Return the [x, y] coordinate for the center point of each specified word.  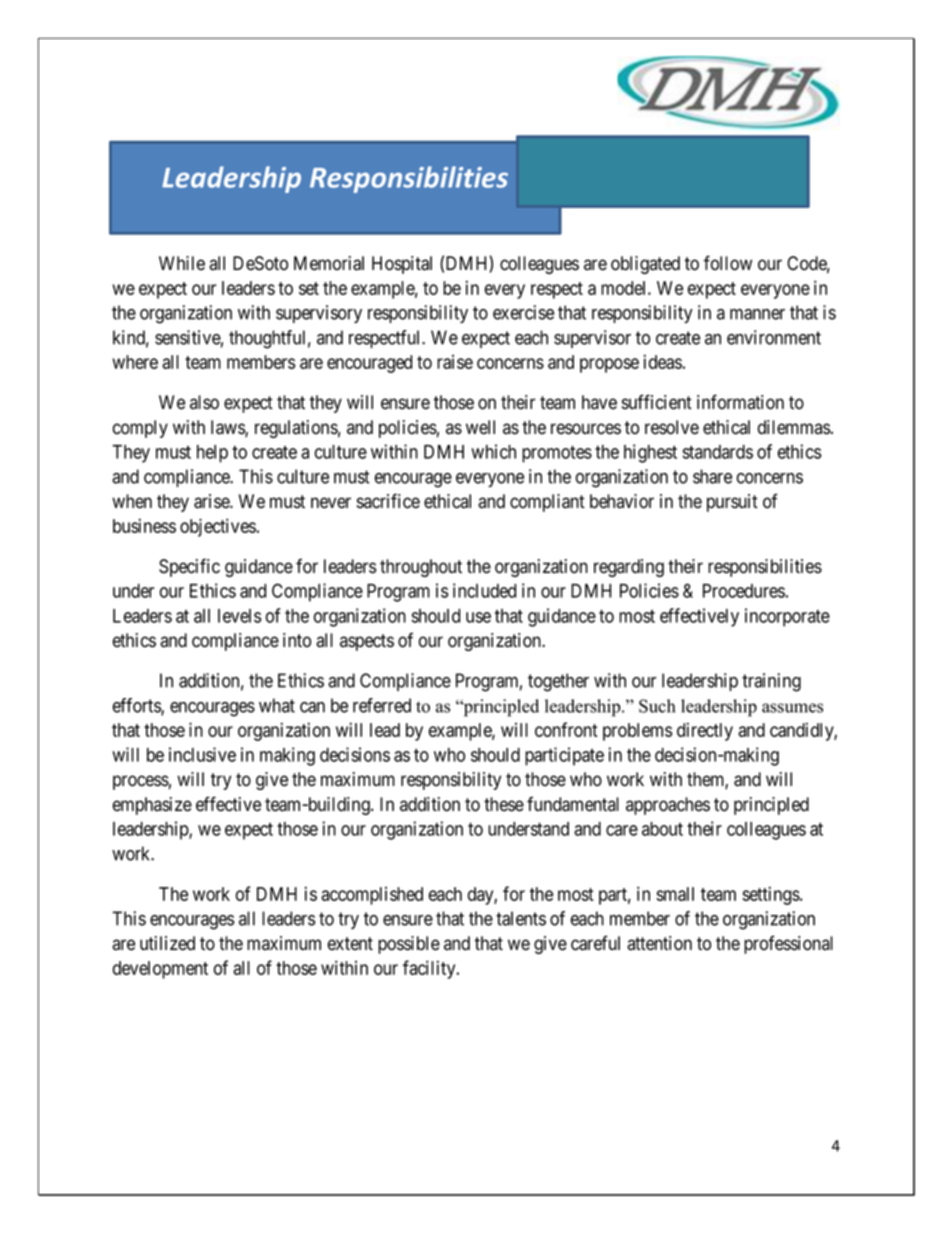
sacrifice [388, 501]
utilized [167, 943]
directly [705, 731]
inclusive [202, 754]
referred [382, 705]
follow [728, 263]
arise [212, 501]
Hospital [402, 265]
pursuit [732, 503]
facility [430, 969]
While [182, 263]
